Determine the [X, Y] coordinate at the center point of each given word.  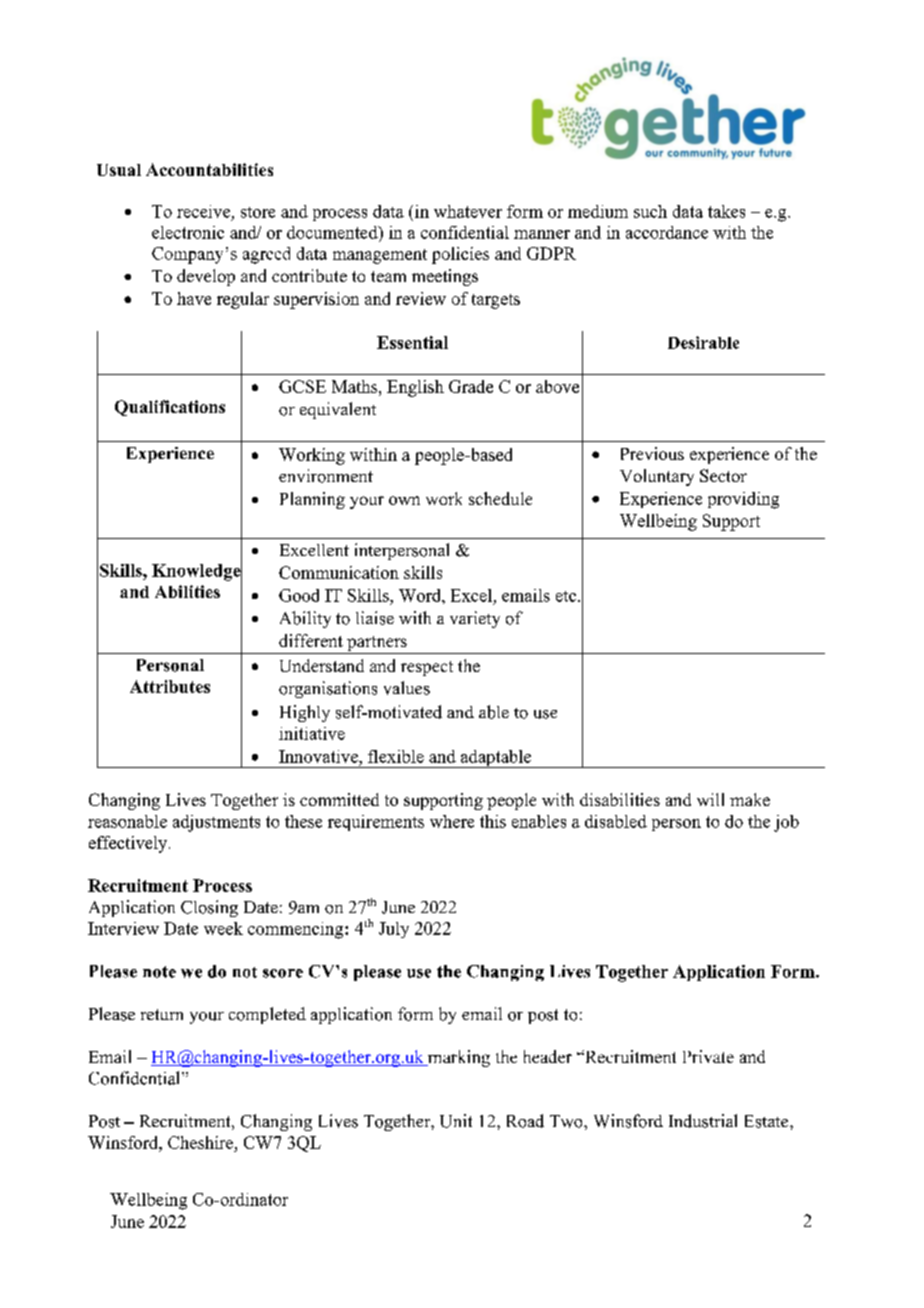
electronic [188, 232]
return [162, 1014]
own [404, 500]
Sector [723, 475]
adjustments [216, 823]
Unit [456, 1121]
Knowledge [197, 572]
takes [726, 211]
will [710, 799]
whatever [468, 211]
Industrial [703, 1121]
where [452, 821]
